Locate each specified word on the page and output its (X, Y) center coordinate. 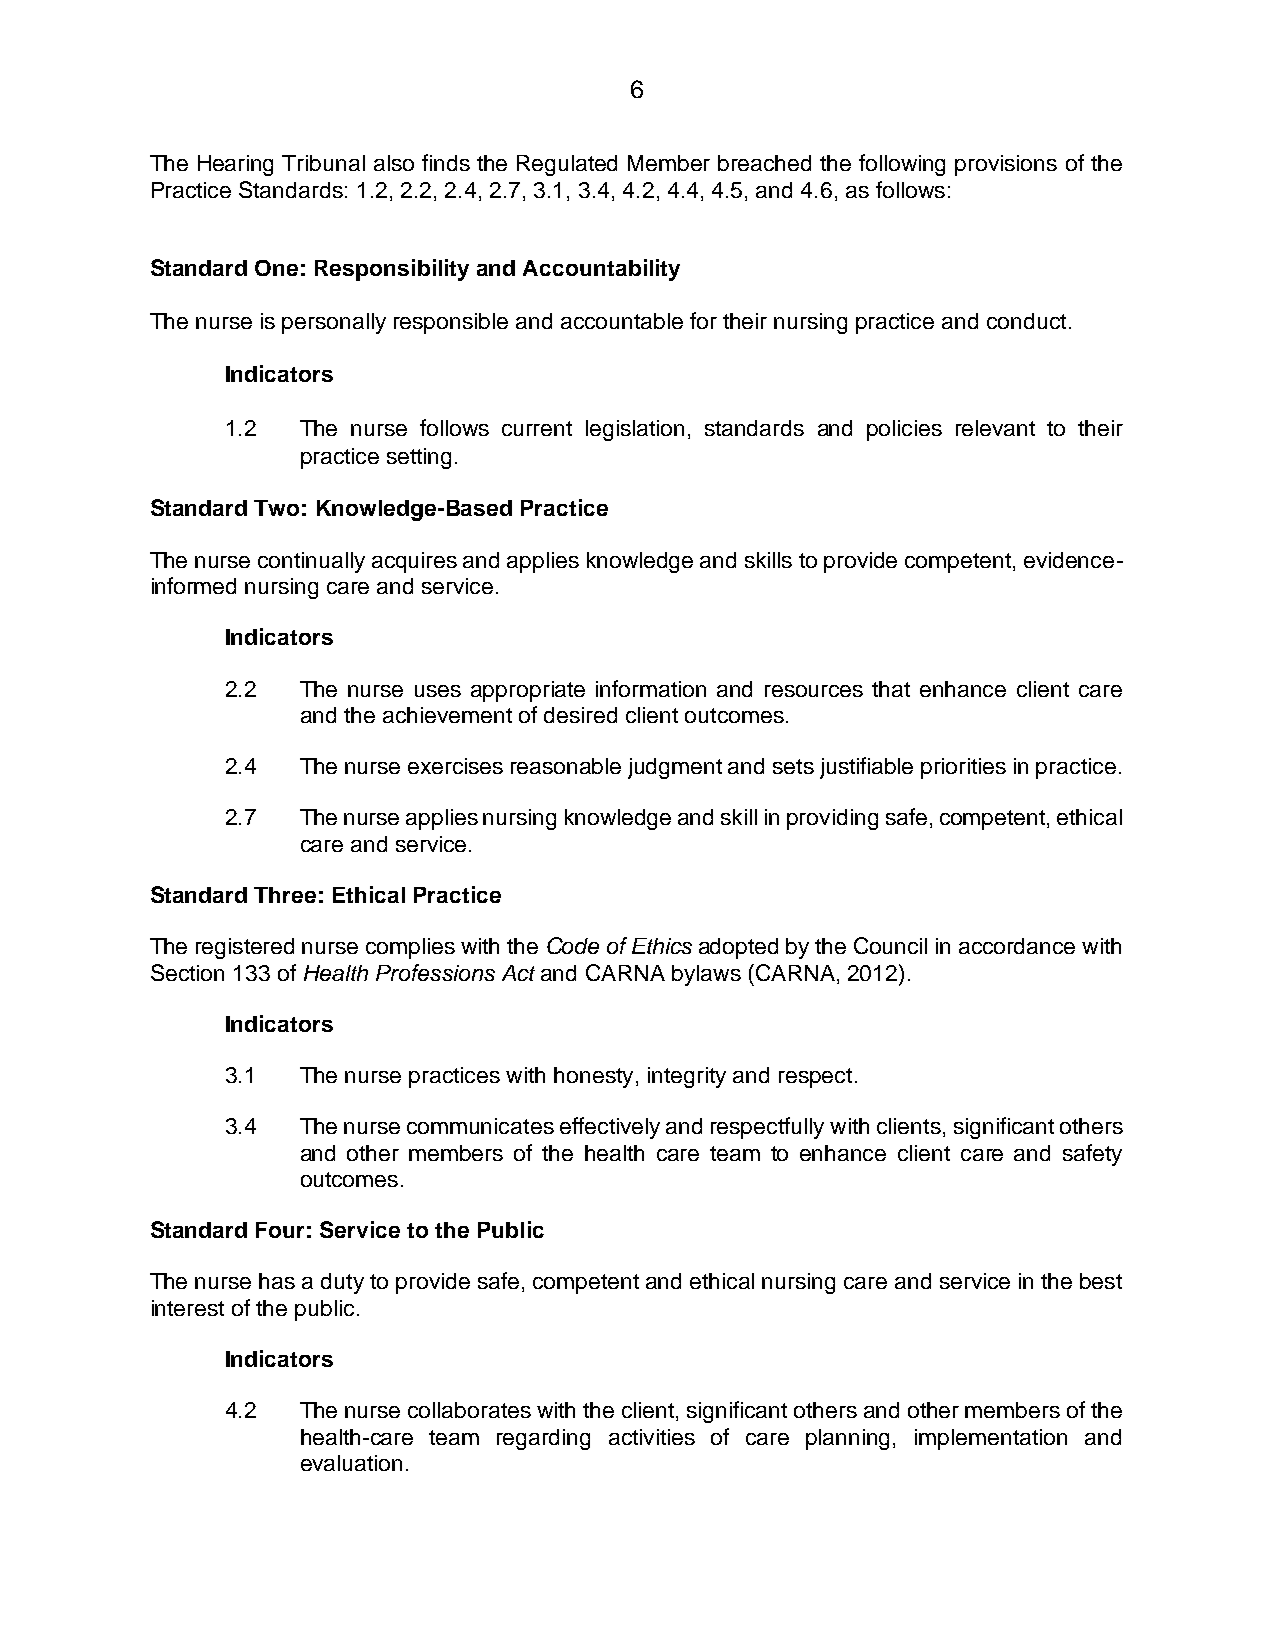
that (891, 689)
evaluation (351, 1463)
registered (245, 948)
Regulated (567, 165)
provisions (1006, 165)
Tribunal (323, 163)
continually (311, 562)
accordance (1017, 946)
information (651, 688)
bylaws (706, 975)
